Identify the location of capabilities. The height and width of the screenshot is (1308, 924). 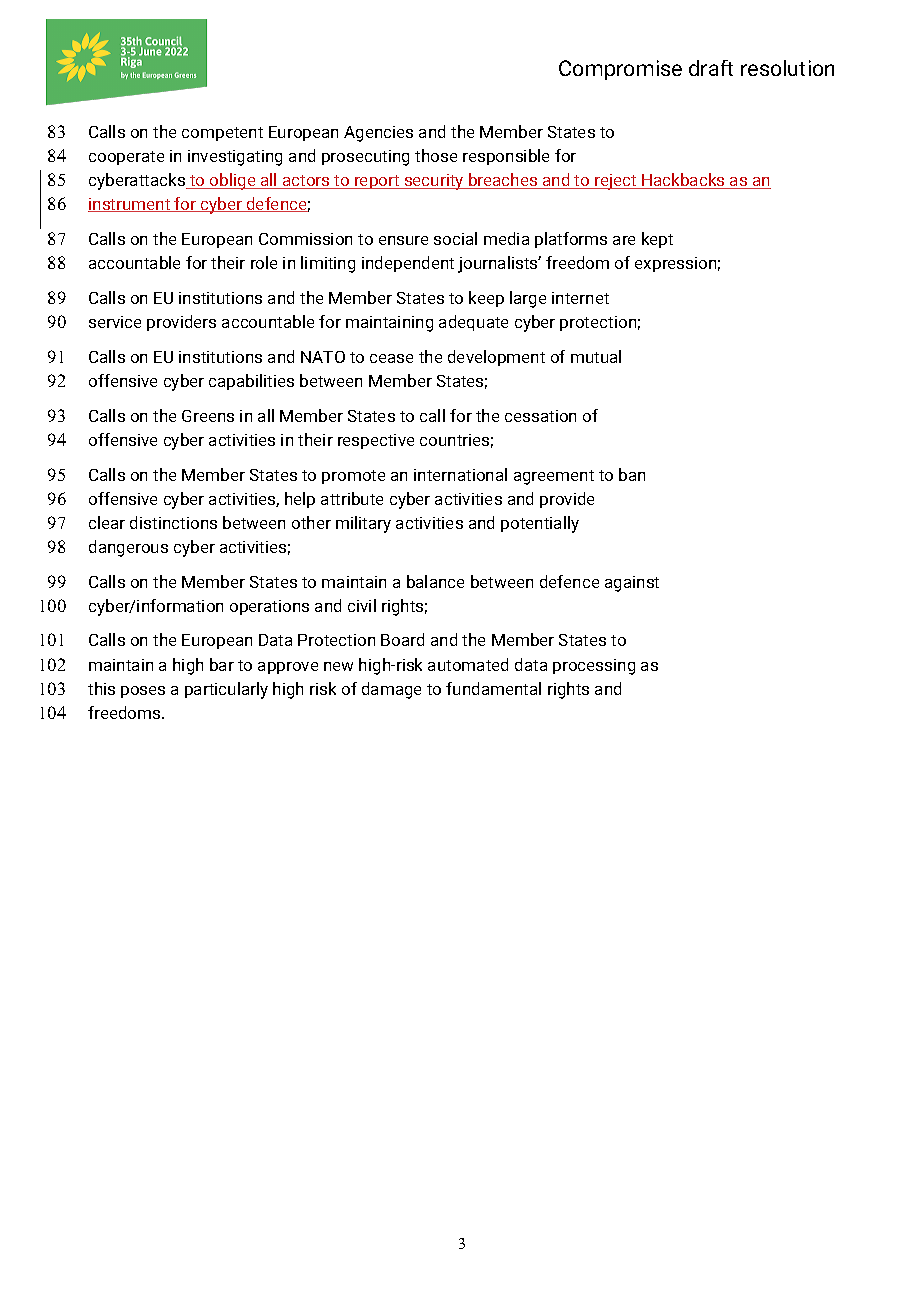
(251, 382).
